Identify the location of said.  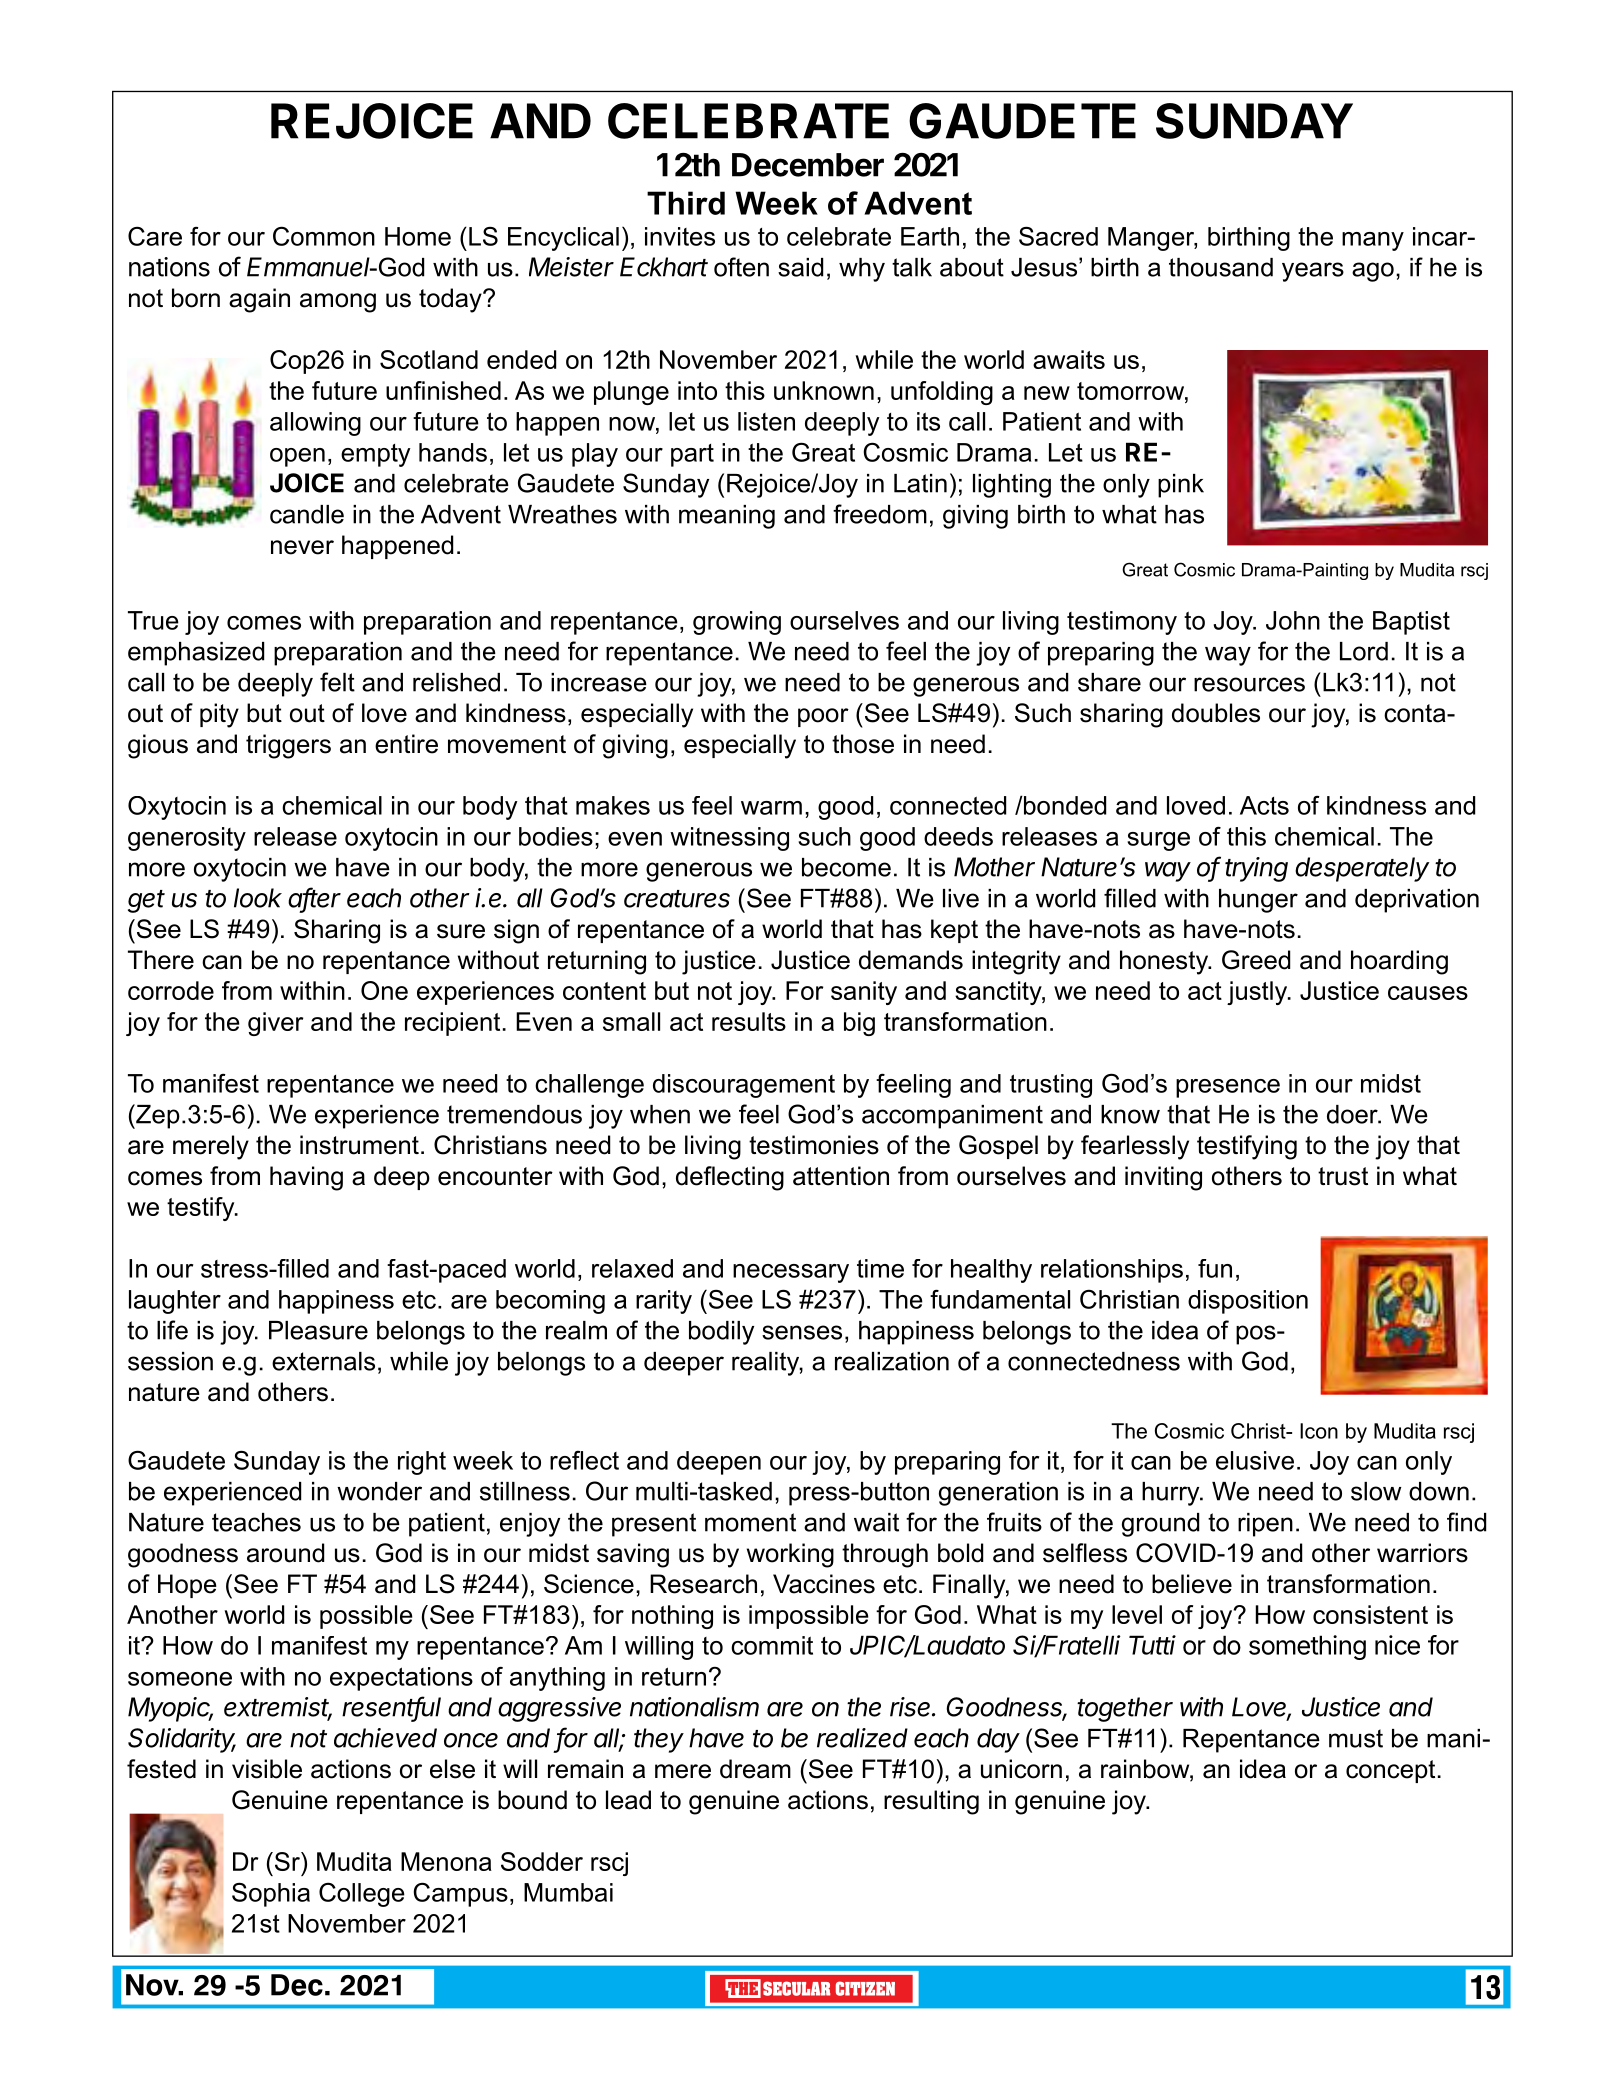
(800, 267).
